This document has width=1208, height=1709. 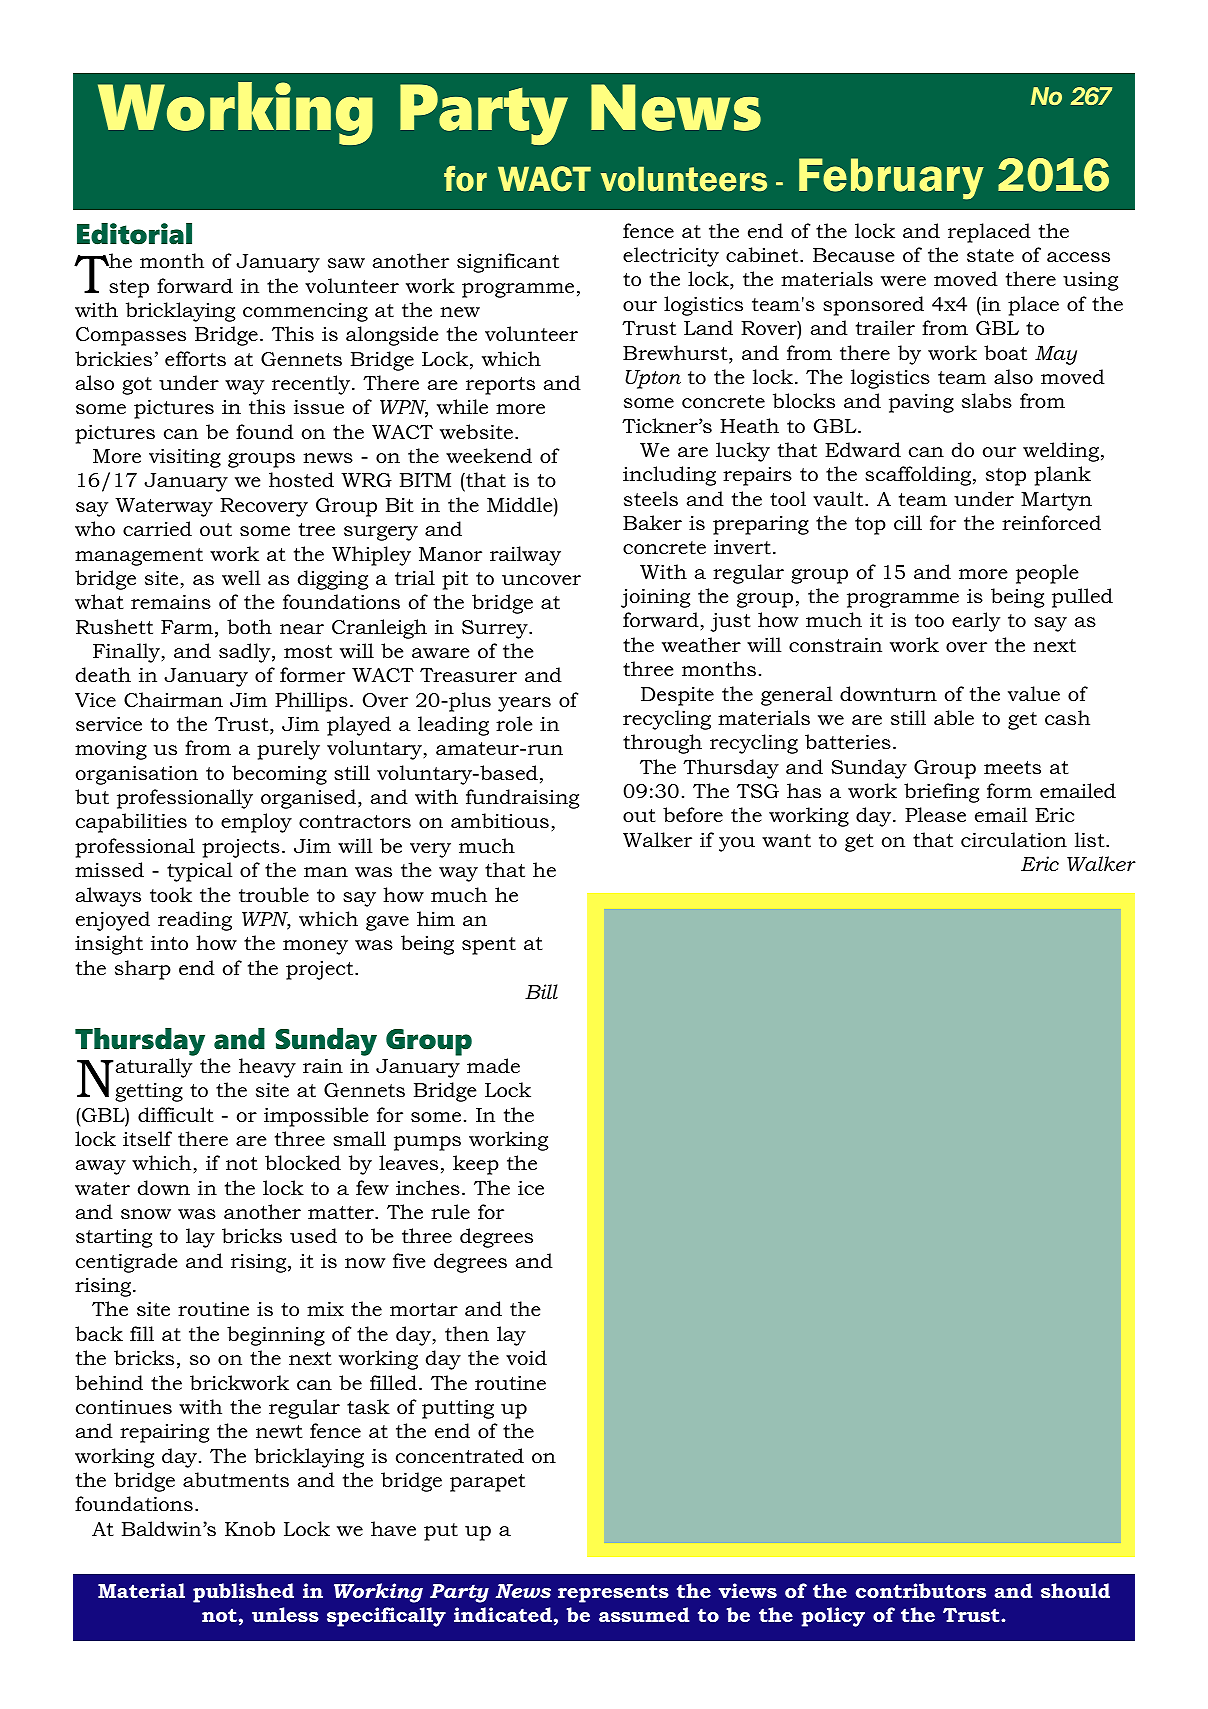 I want to click on published, so click(x=243, y=1593).
